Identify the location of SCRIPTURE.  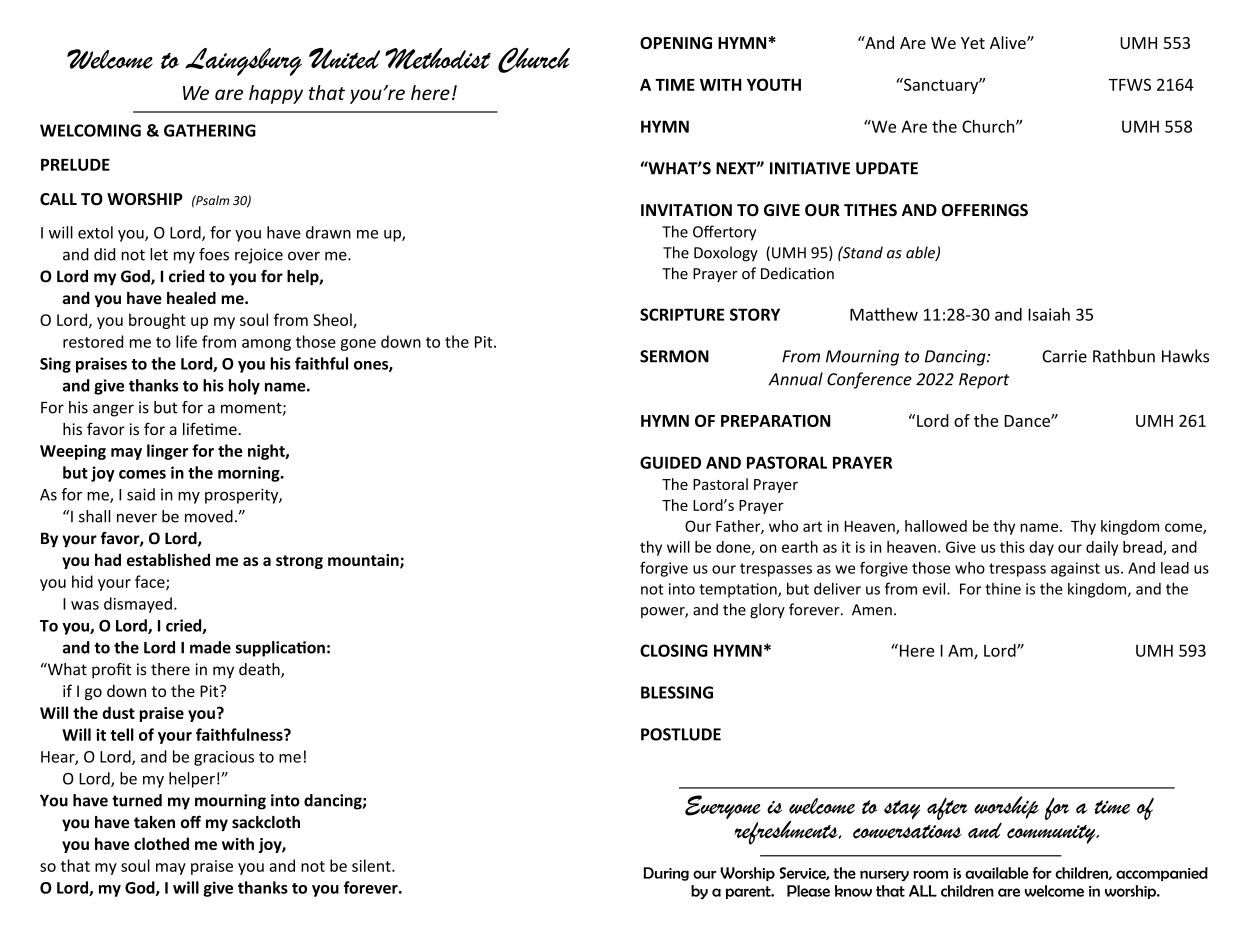
(682, 314).
